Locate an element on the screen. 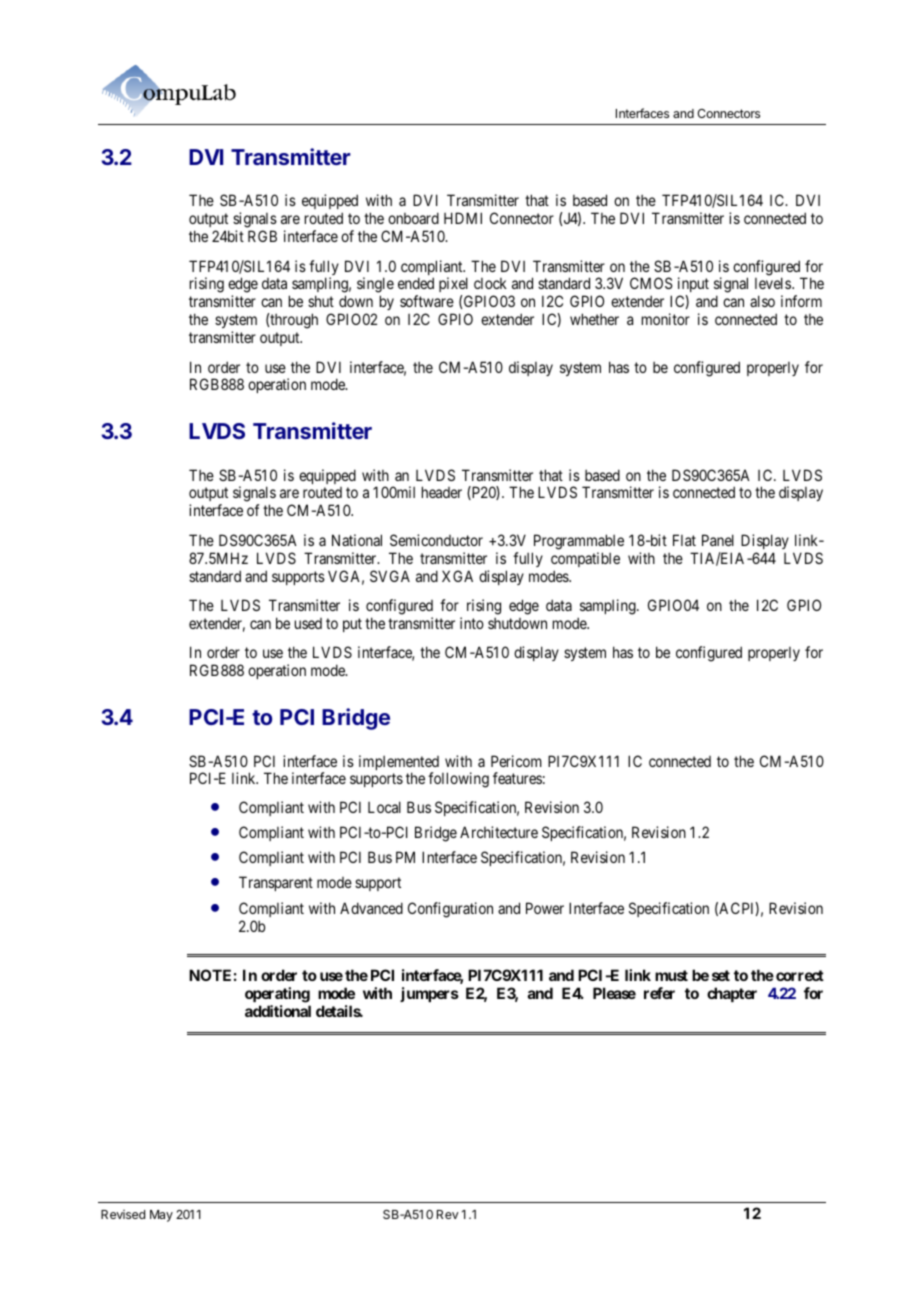  input is located at coordinates (693, 286).
